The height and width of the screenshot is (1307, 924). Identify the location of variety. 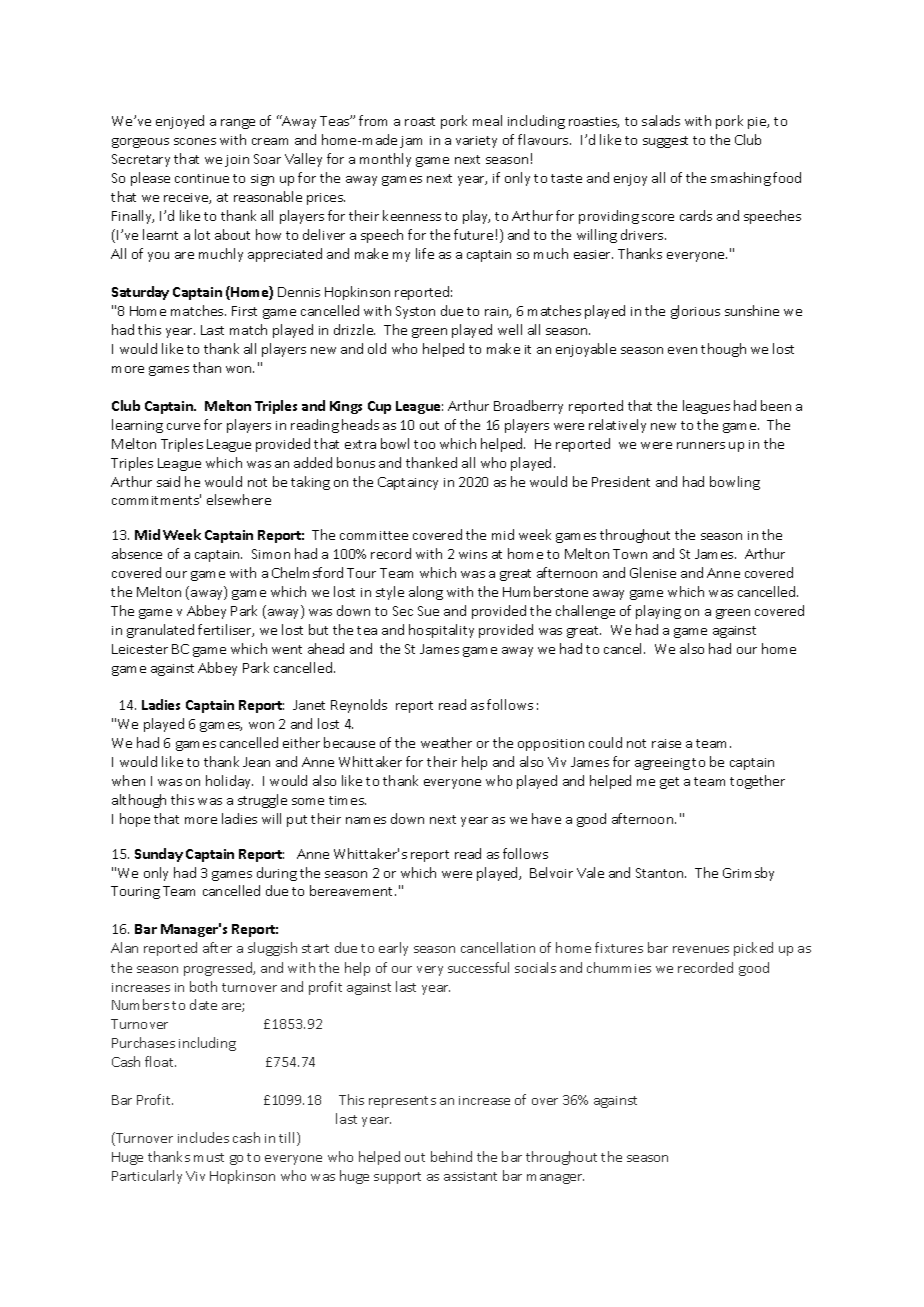
(476, 142).
